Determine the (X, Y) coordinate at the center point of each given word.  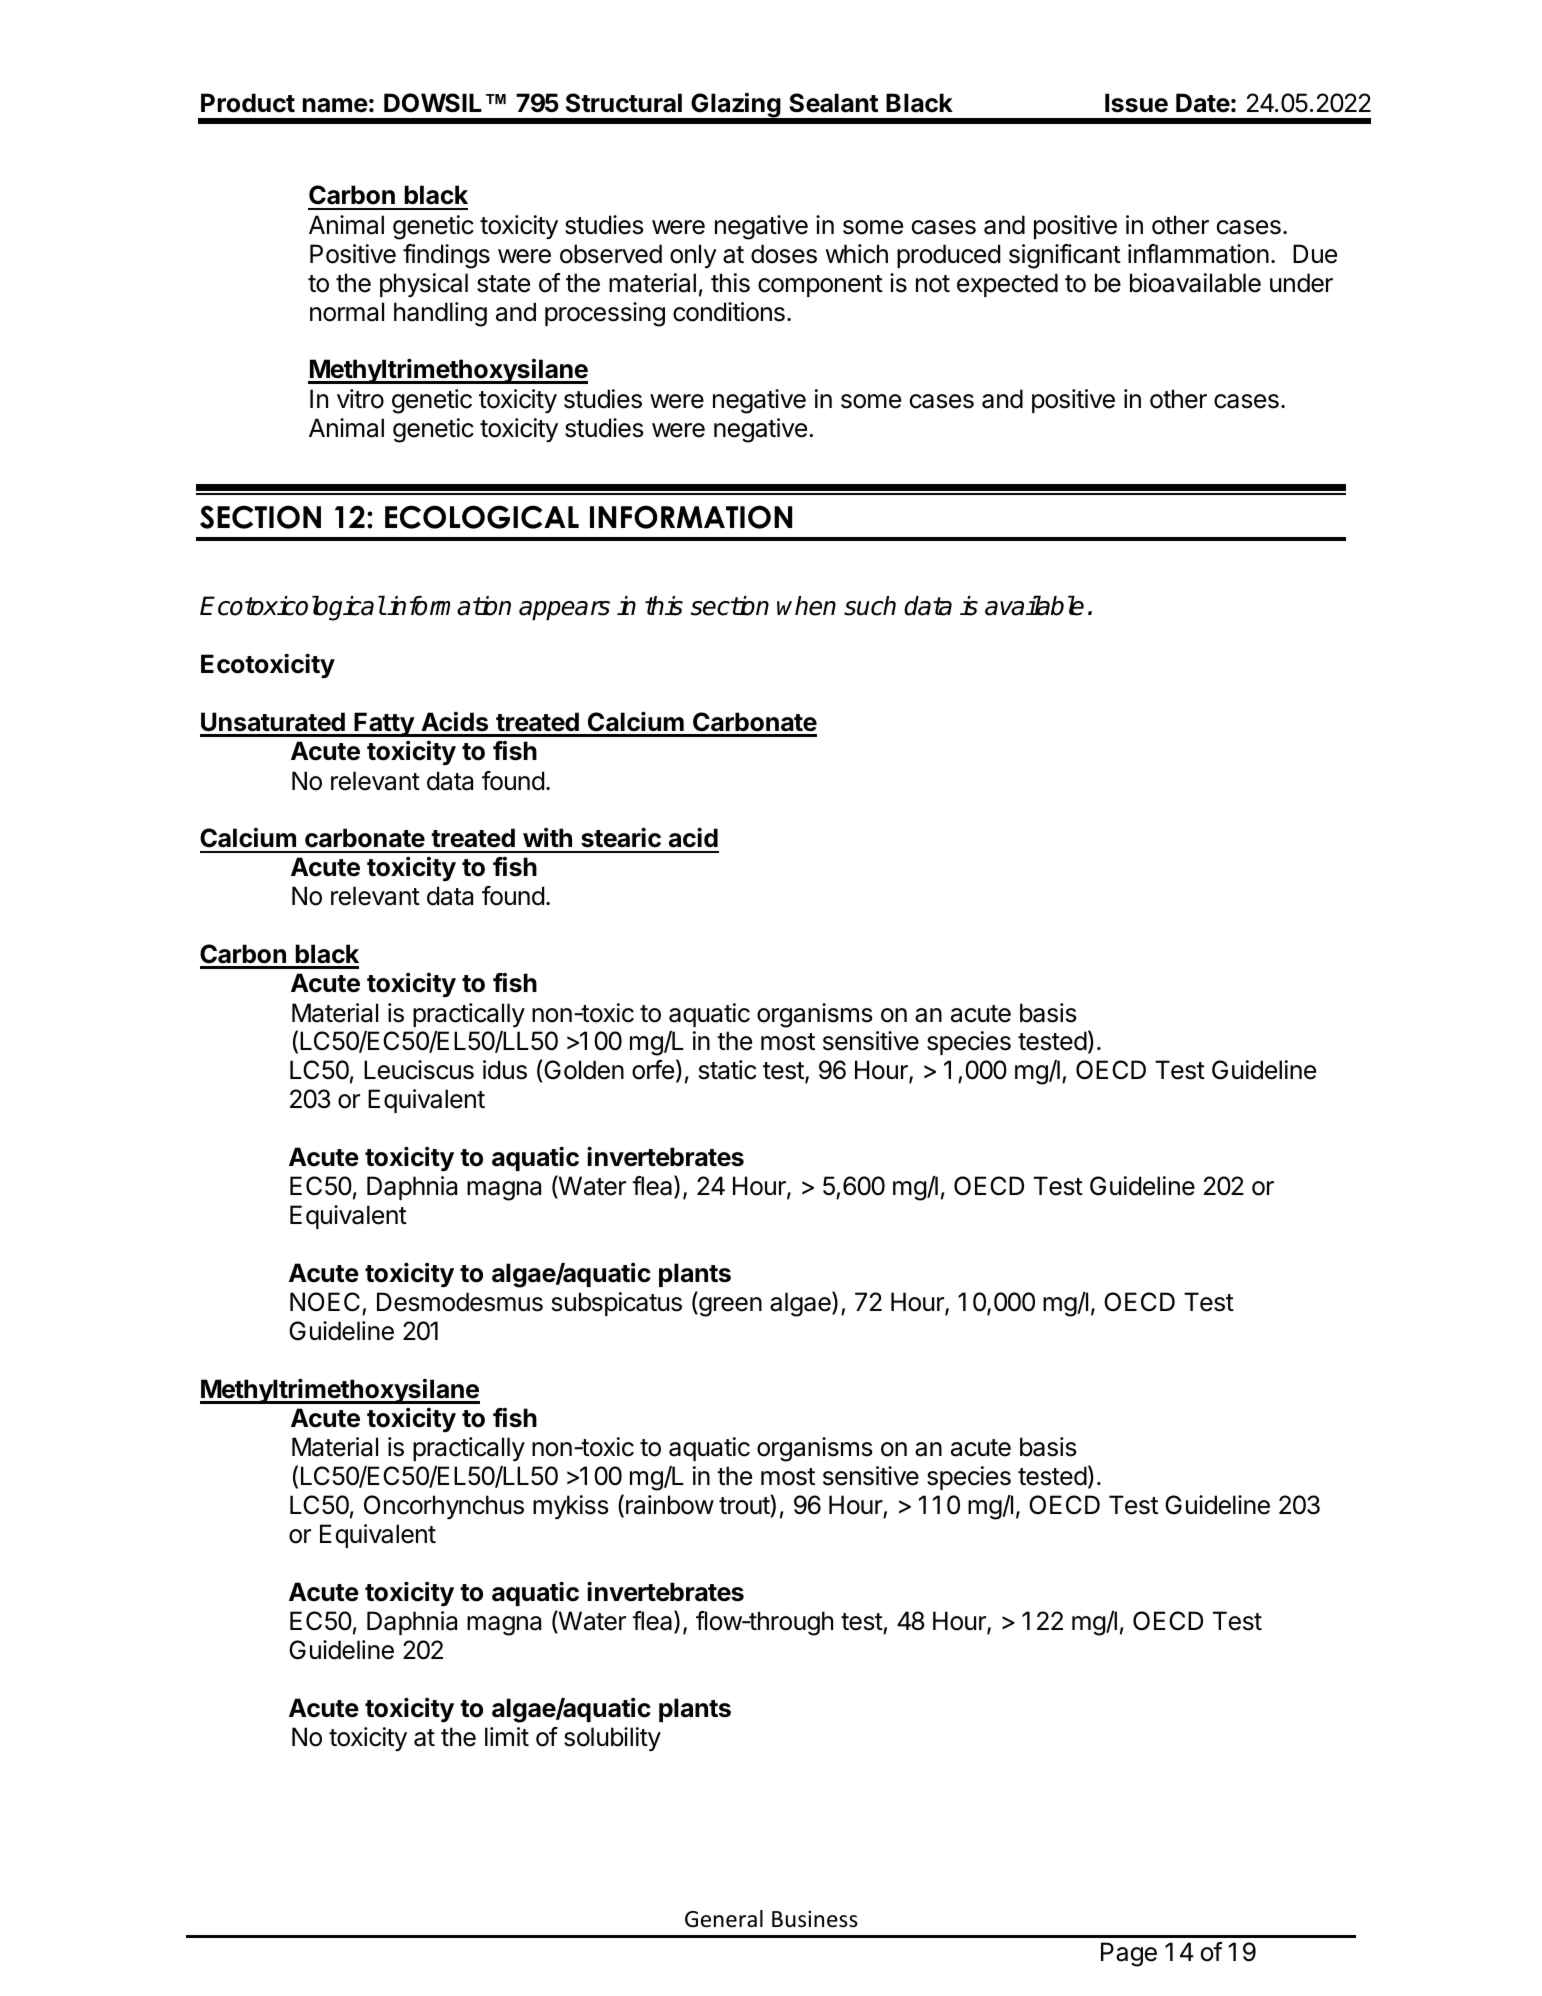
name (335, 105)
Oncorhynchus (444, 1507)
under (1301, 283)
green (729, 1307)
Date (1203, 103)
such (870, 606)
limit (507, 1736)
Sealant (833, 103)
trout (745, 1506)
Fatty (384, 724)
